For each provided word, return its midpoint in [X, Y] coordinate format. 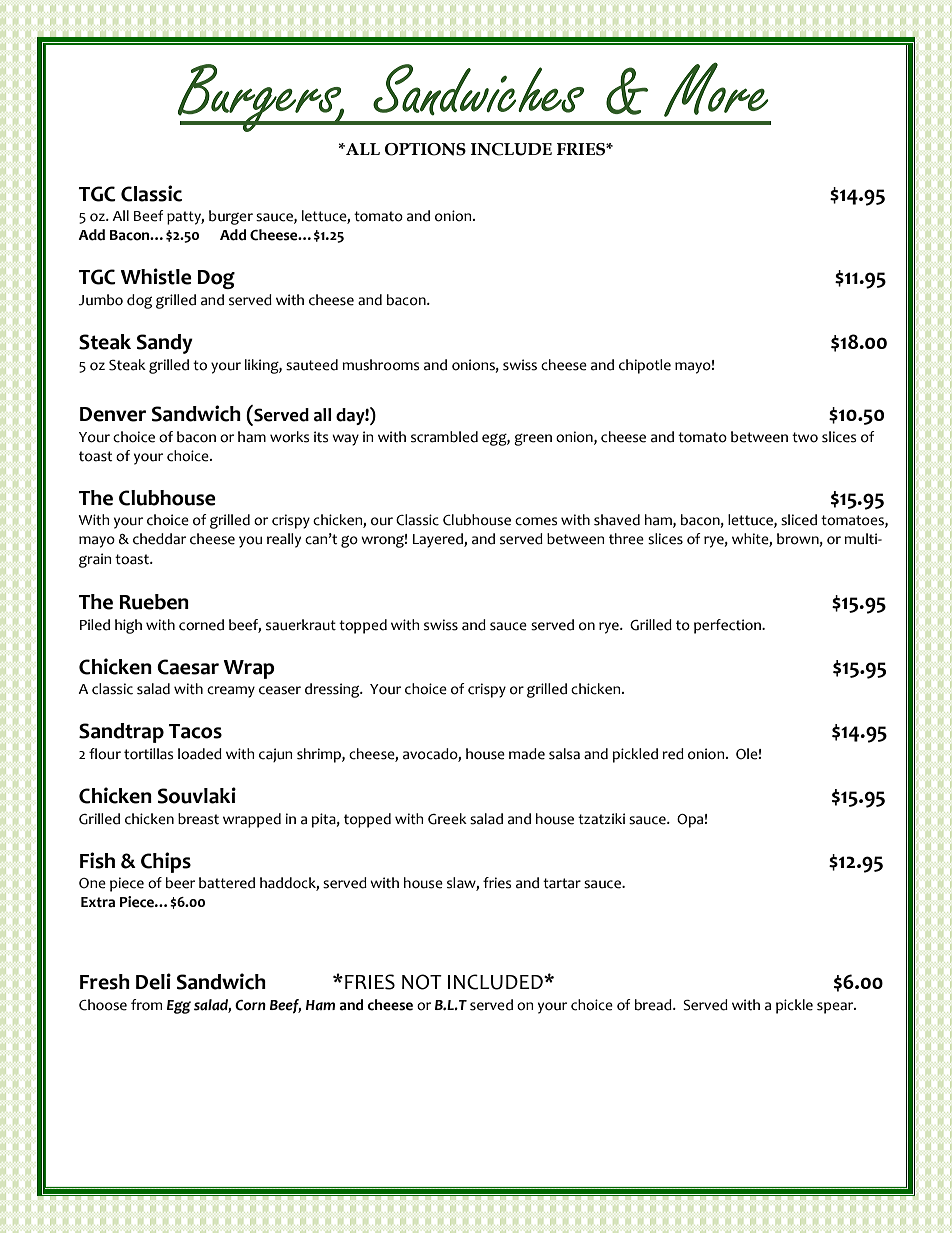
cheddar [159, 539]
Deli [153, 981]
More [716, 89]
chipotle [645, 366]
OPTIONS [425, 149]
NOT [422, 982]
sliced [799, 520]
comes [536, 521]
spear [836, 1008]
